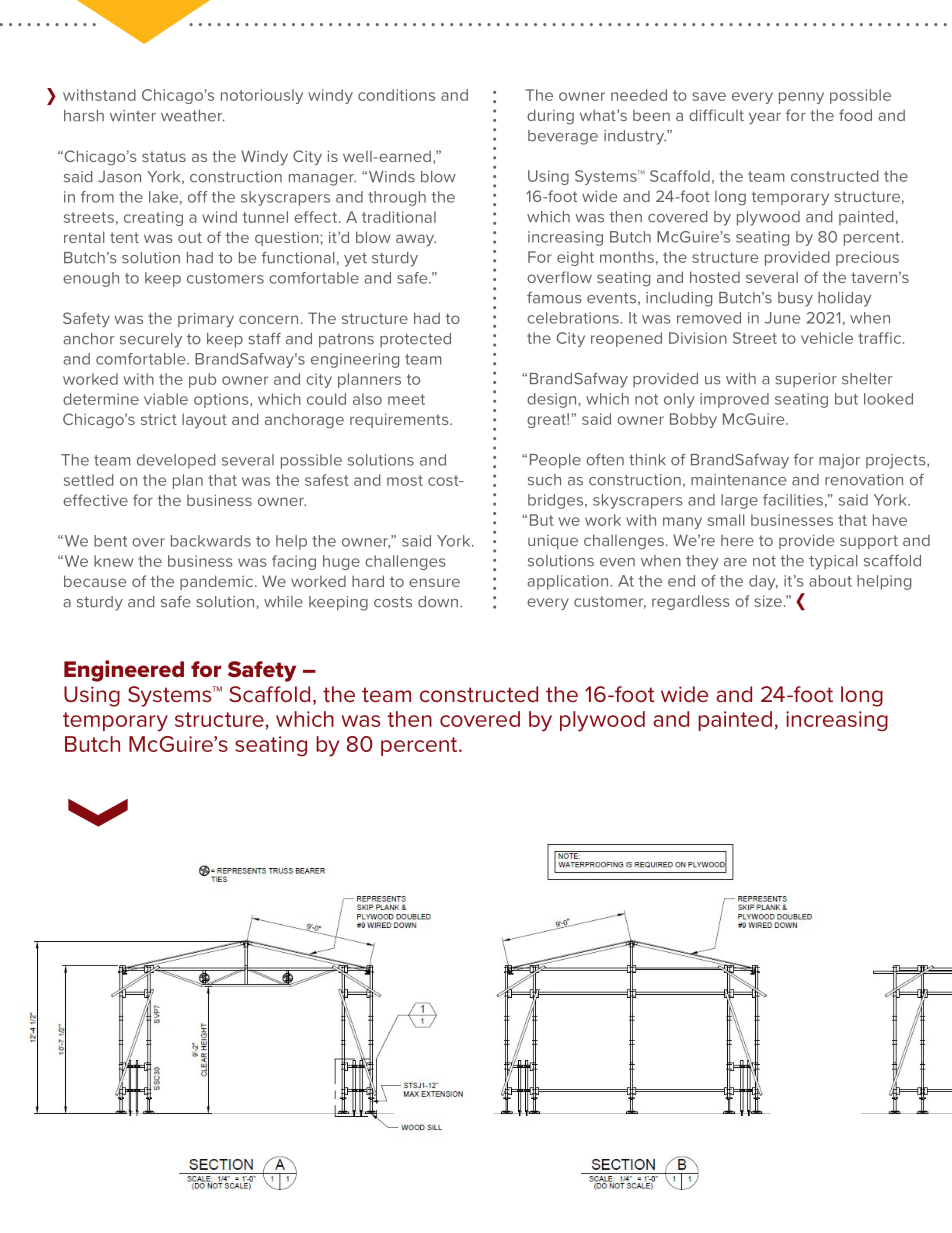  I want to click on during, so click(550, 117).
